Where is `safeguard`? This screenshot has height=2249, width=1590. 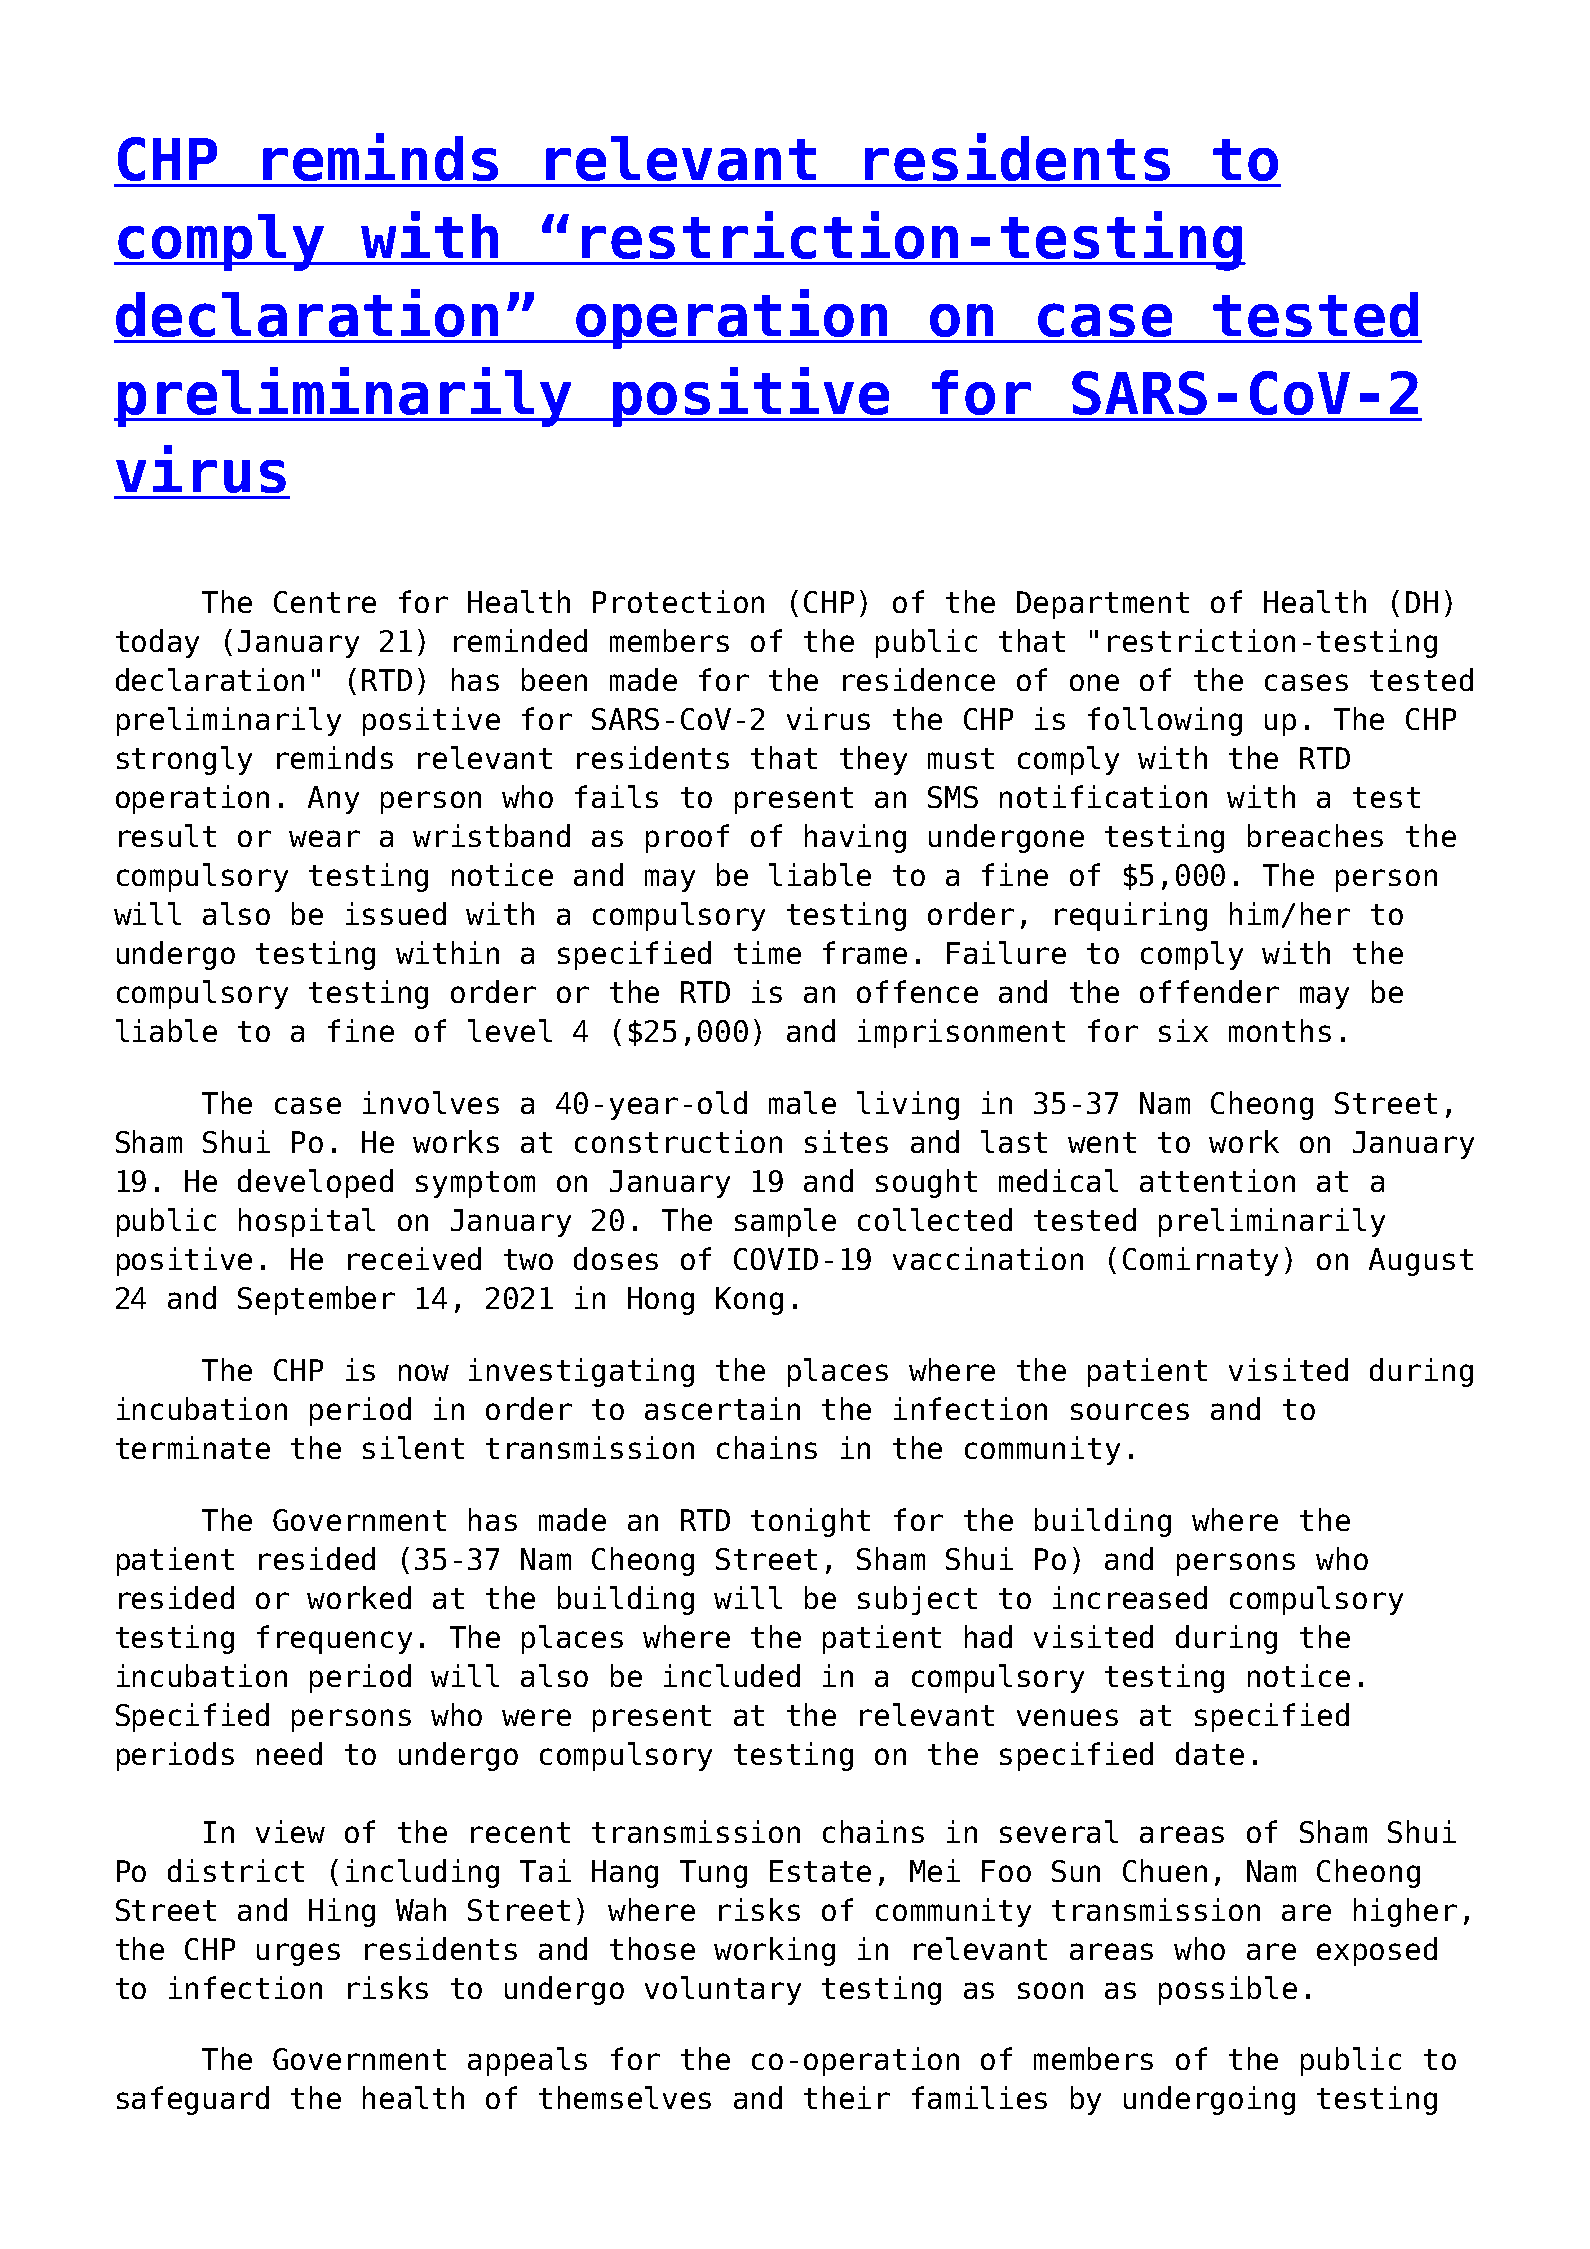 safeguard is located at coordinates (193, 2100).
